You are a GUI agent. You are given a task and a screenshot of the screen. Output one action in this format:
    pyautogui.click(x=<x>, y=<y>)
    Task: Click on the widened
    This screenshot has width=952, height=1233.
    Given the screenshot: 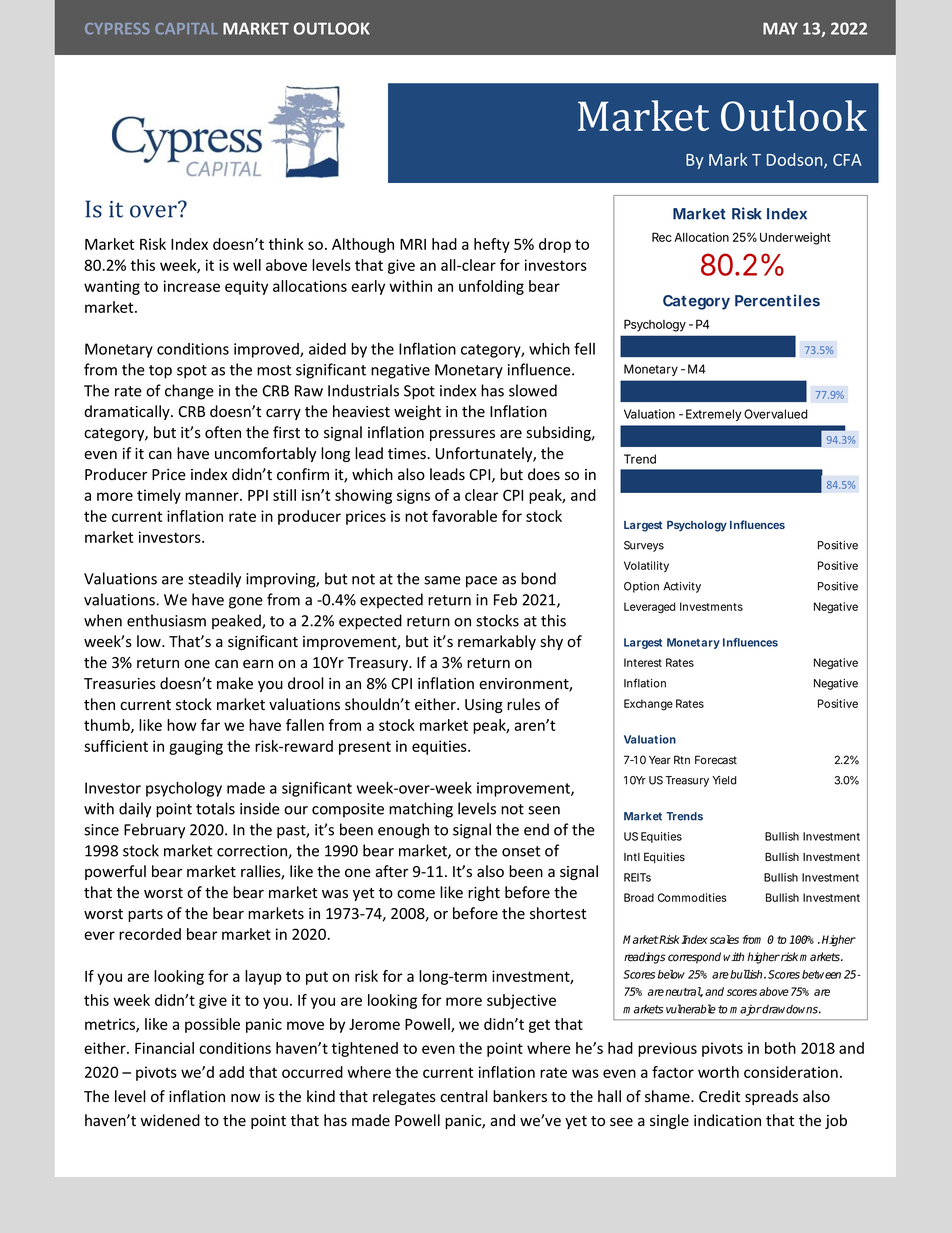 What is the action you would take?
    pyautogui.click(x=170, y=1120)
